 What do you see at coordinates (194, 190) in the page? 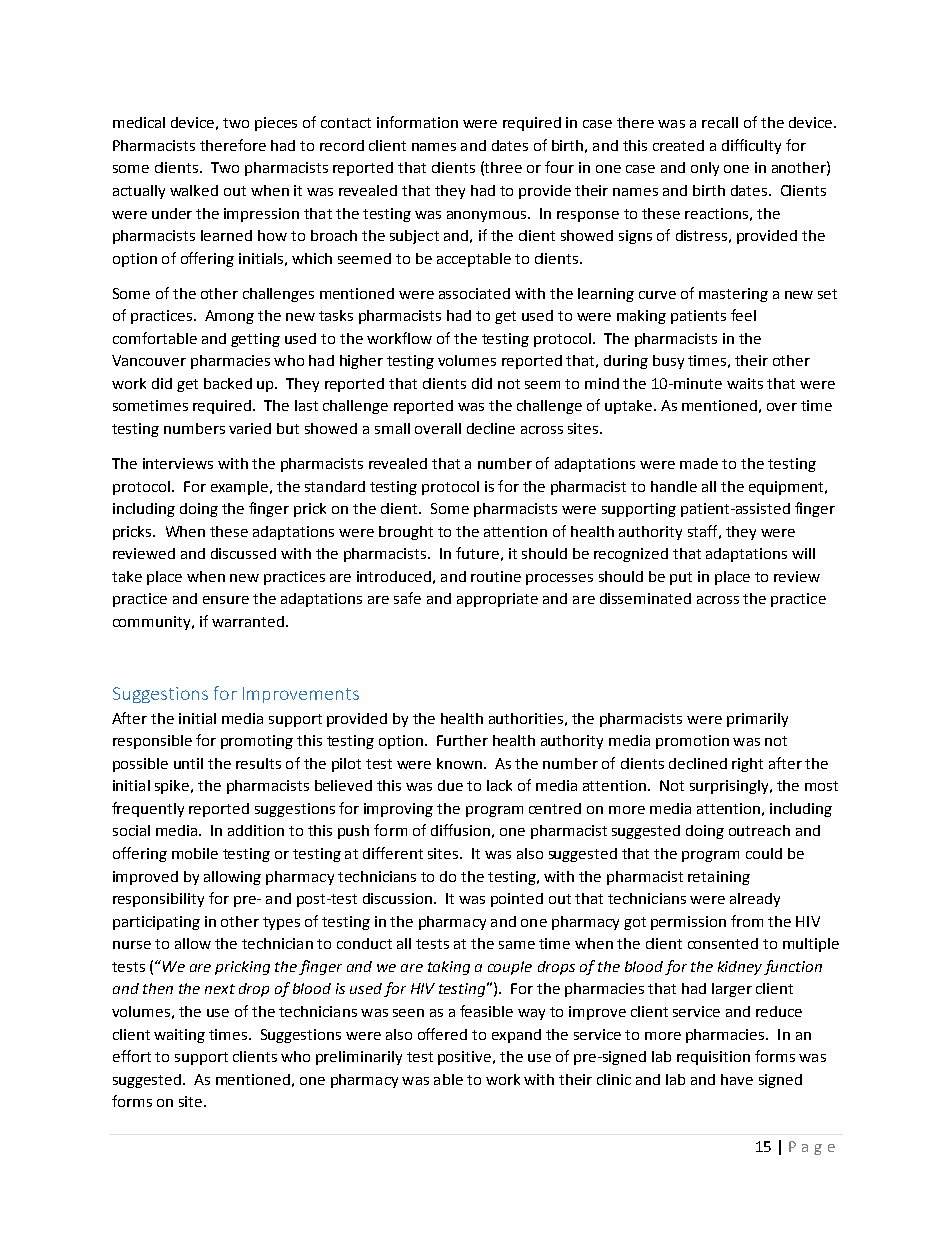
I see `walked` at bounding box center [194, 190].
